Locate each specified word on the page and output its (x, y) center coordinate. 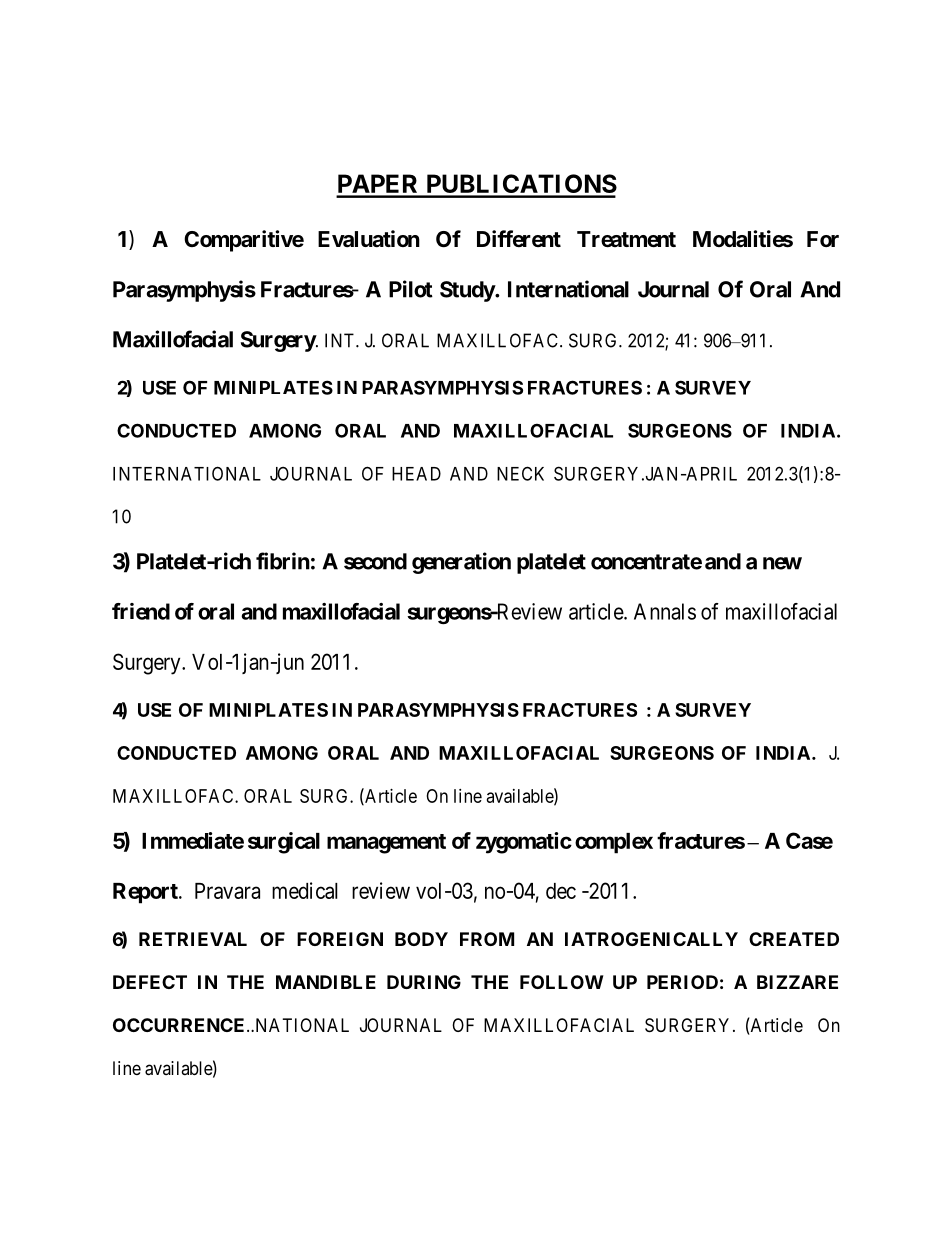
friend (141, 611)
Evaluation (369, 239)
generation (461, 563)
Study (468, 291)
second (375, 561)
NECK (520, 473)
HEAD (416, 474)
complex (614, 843)
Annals (665, 611)
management (386, 844)
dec (561, 891)
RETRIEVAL (193, 939)
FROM (487, 939)
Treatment (626, 239)
